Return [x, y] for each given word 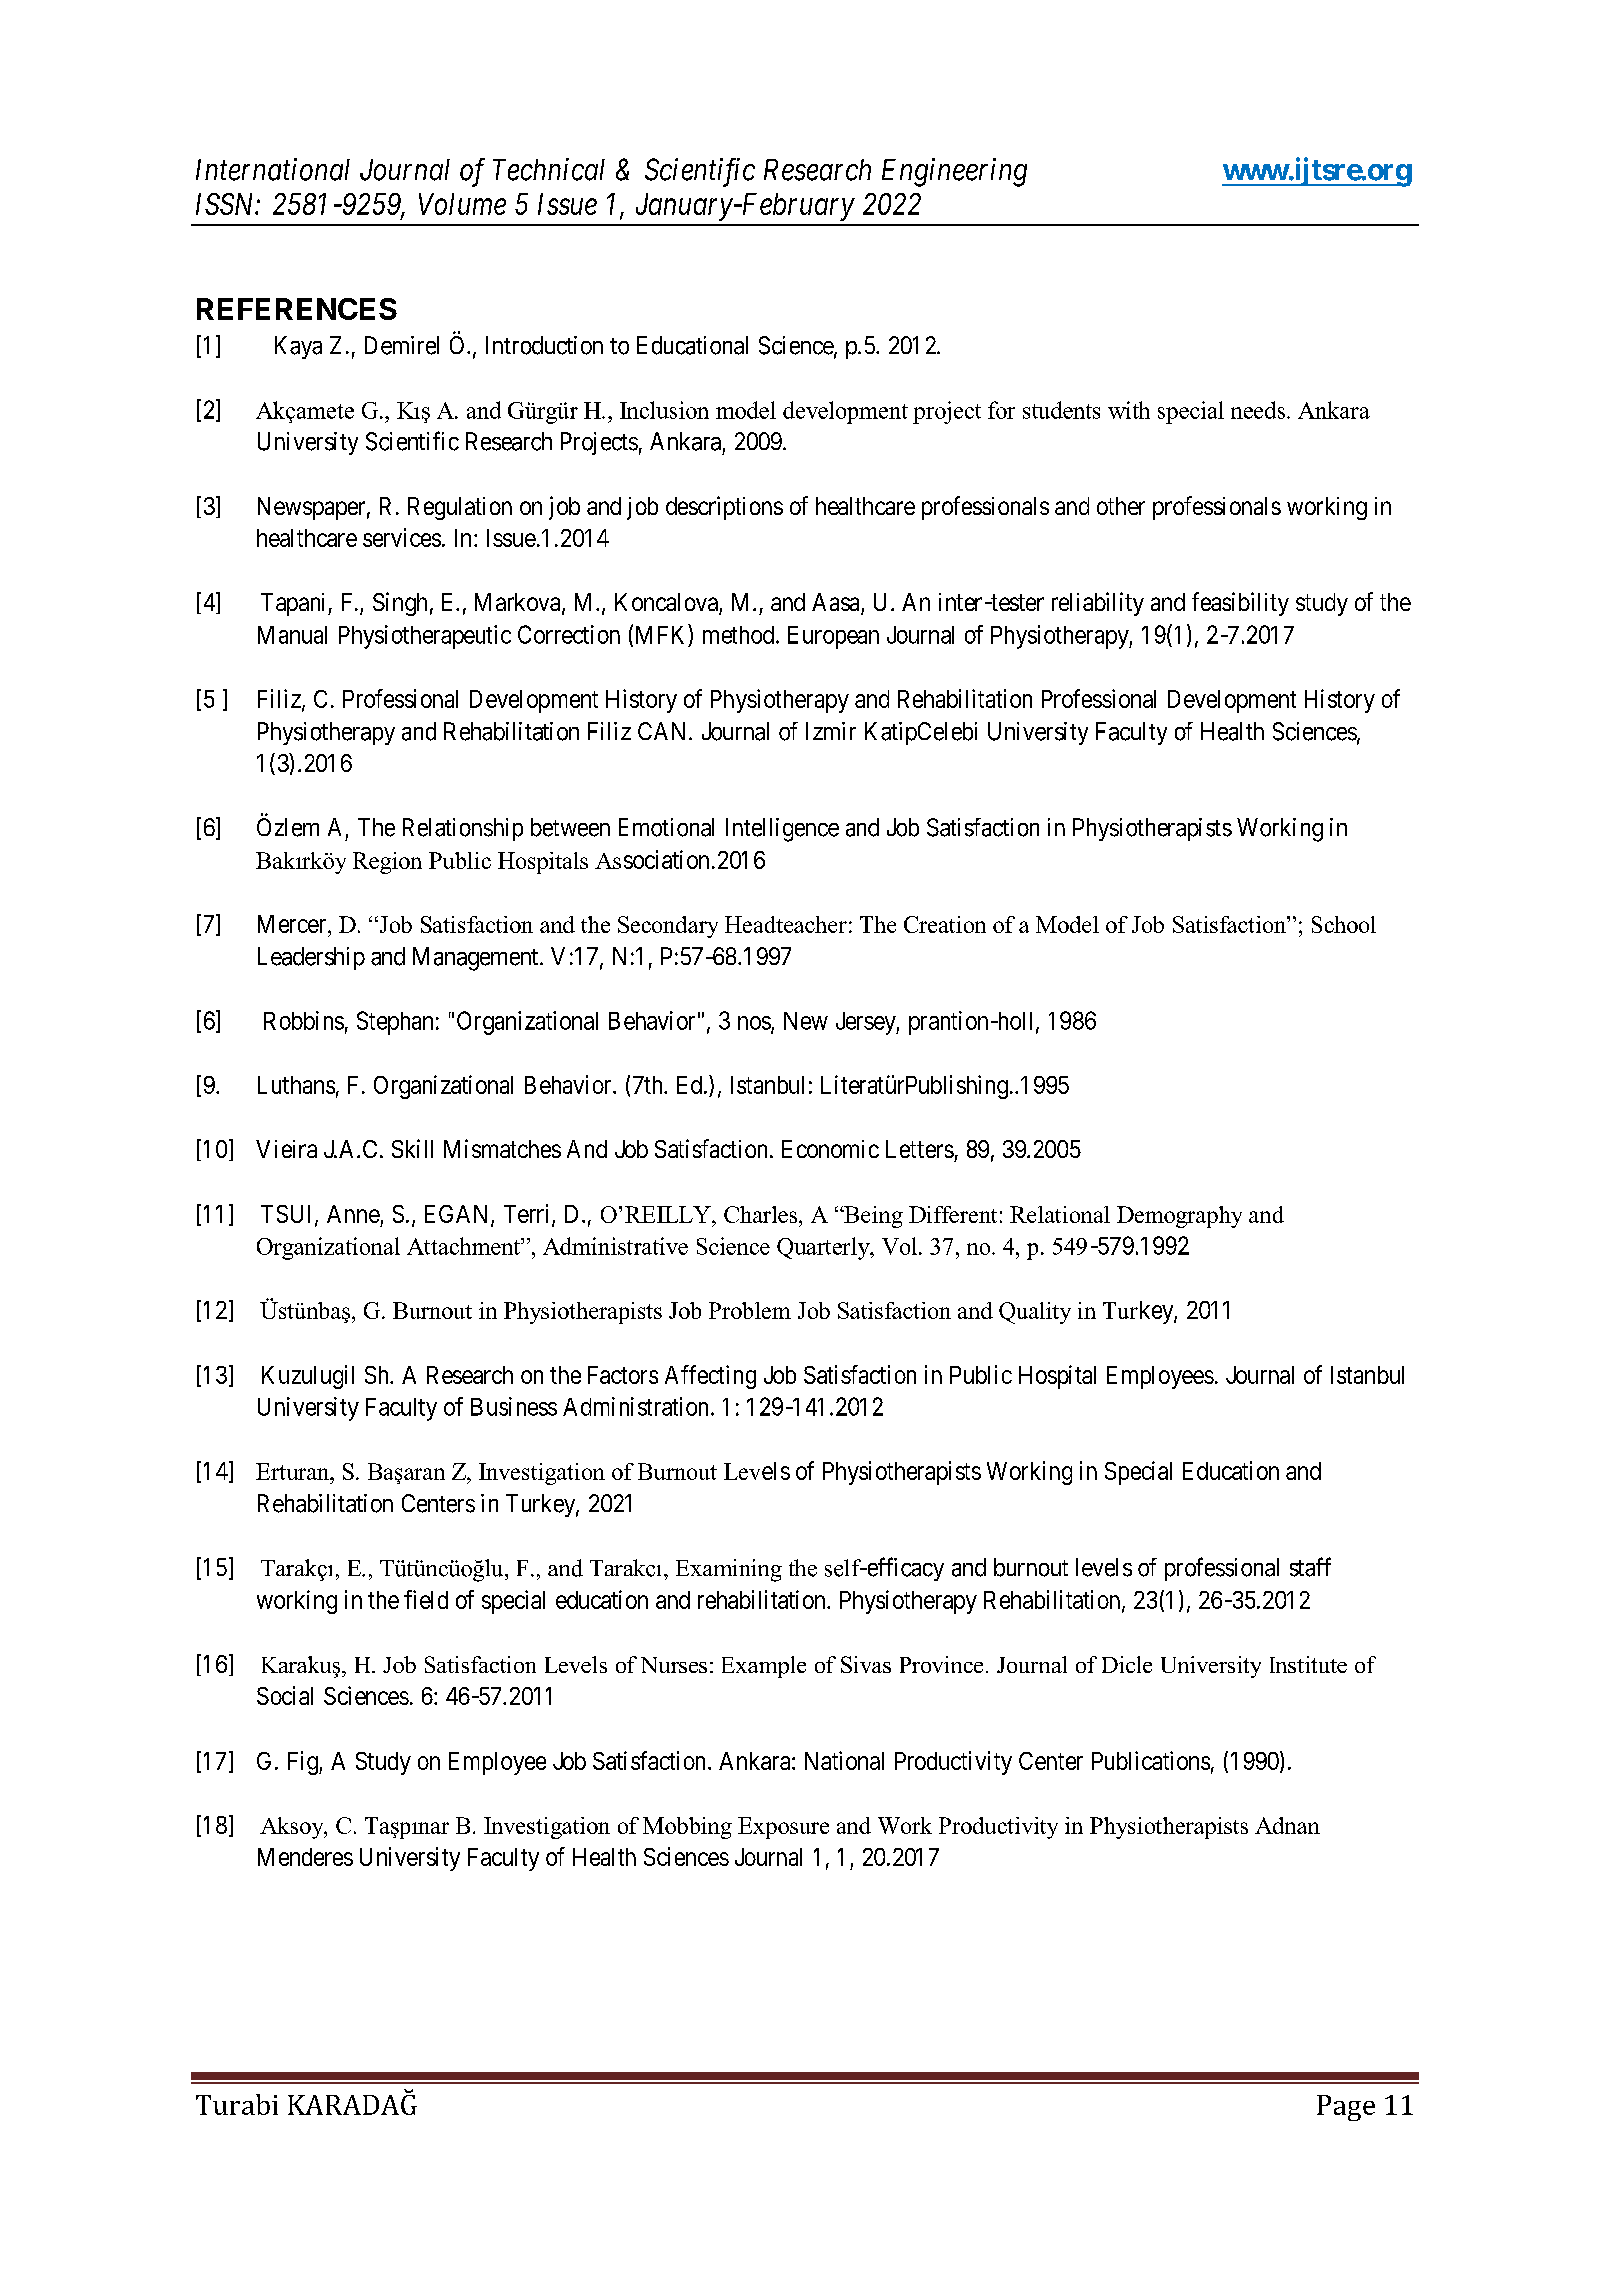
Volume [462, 204]
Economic [830, 1149]
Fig [304, 1763]
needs [1259, 410]
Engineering [954, 172]
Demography [1179, 1217]
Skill [412, 1148]
